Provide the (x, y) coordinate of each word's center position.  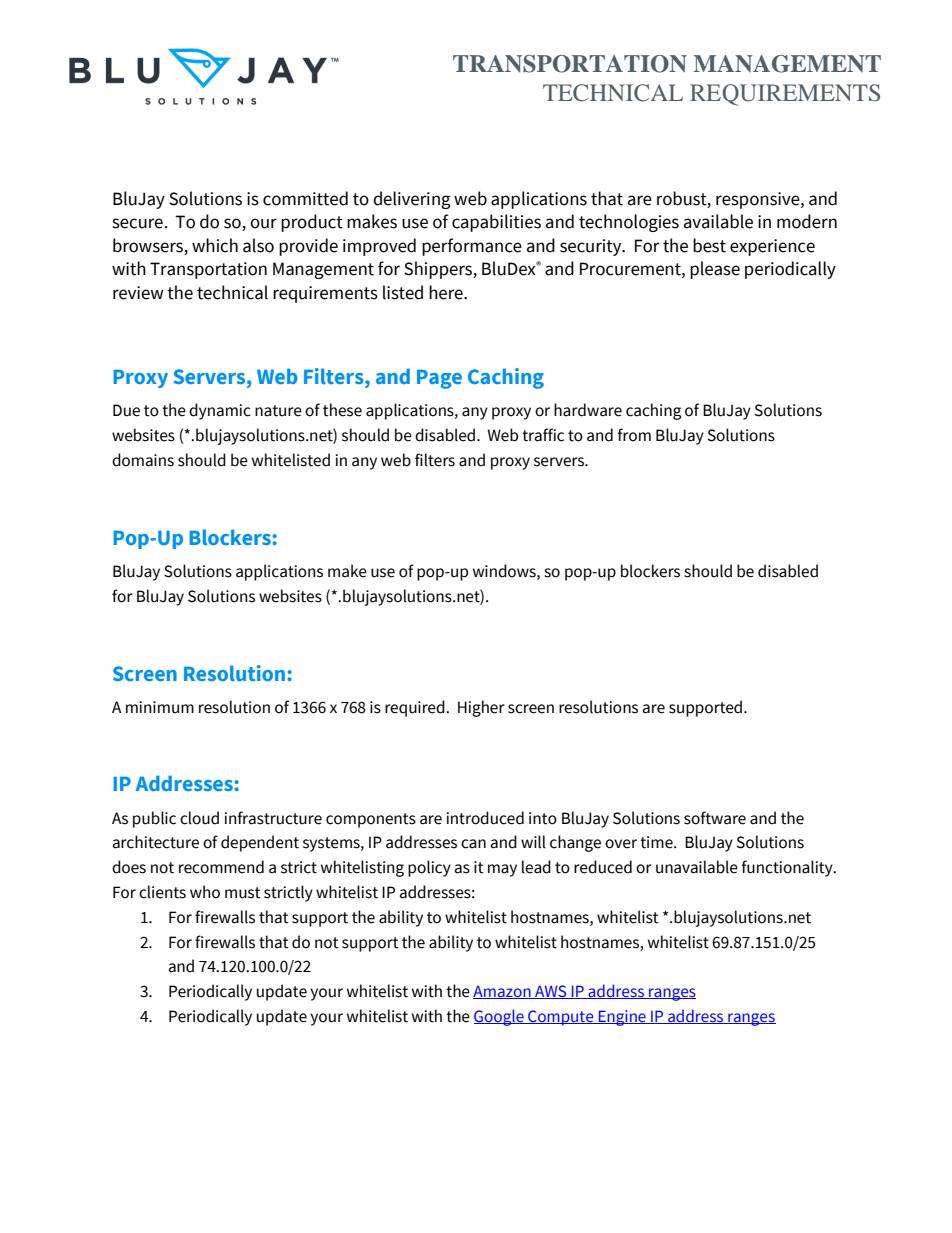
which (215, 245)
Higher (481, 708)
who (205, 892)
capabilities (496, 223)
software (715, 818)
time (657, 842)
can (473, 844)
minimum (160, 707)
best (709, 245)
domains (143, 460)
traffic (543, 435)
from (634, 435)
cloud (199, 818)
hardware (588, 410)
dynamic (220, 411)
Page (439, 379)
